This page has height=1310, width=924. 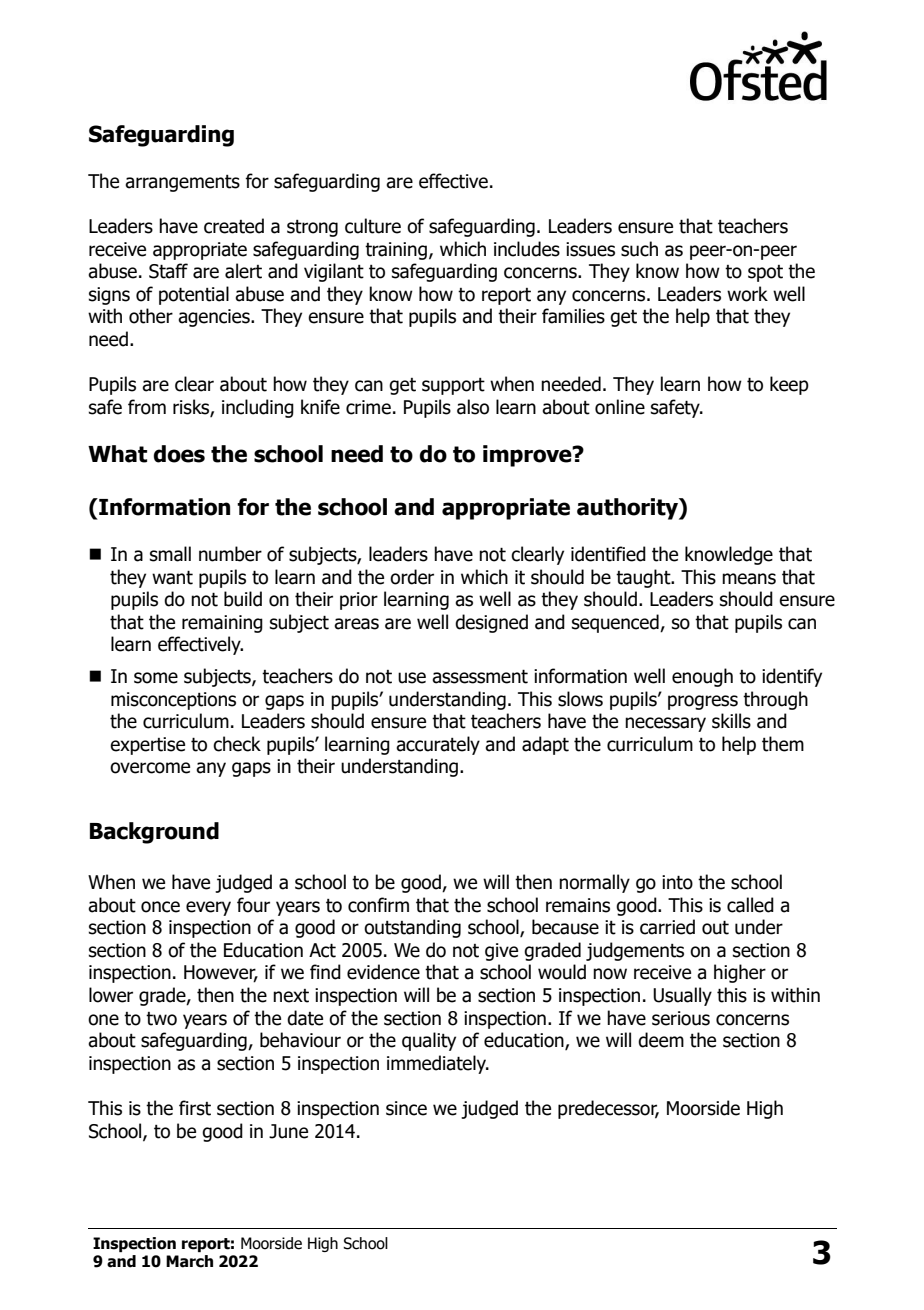 I want to click on training, so click(x=396, y=251).
